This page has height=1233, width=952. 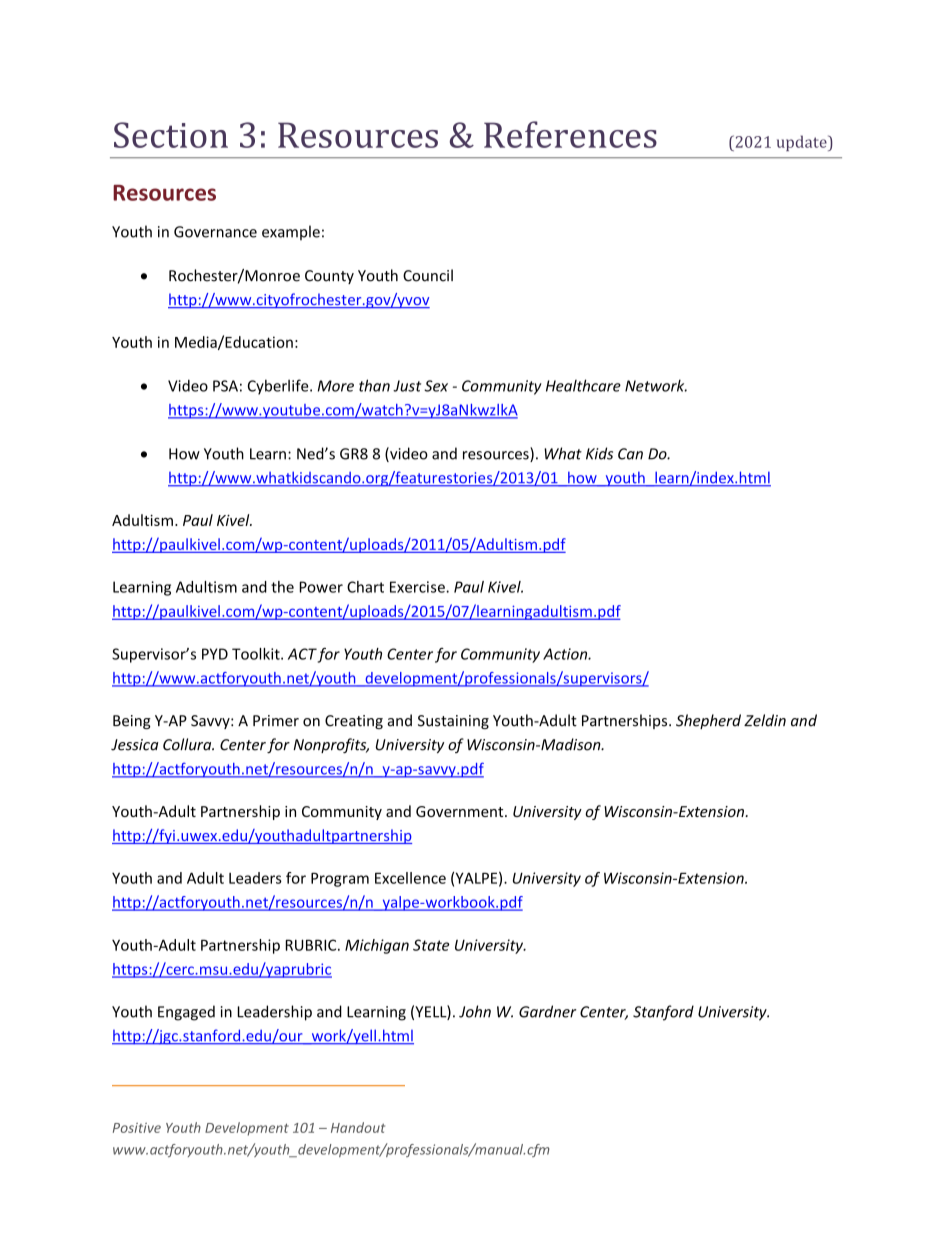 What do you see at coordinates (410, 878) in the page?
I see `Excellence` at bounding box center [410, 878].
